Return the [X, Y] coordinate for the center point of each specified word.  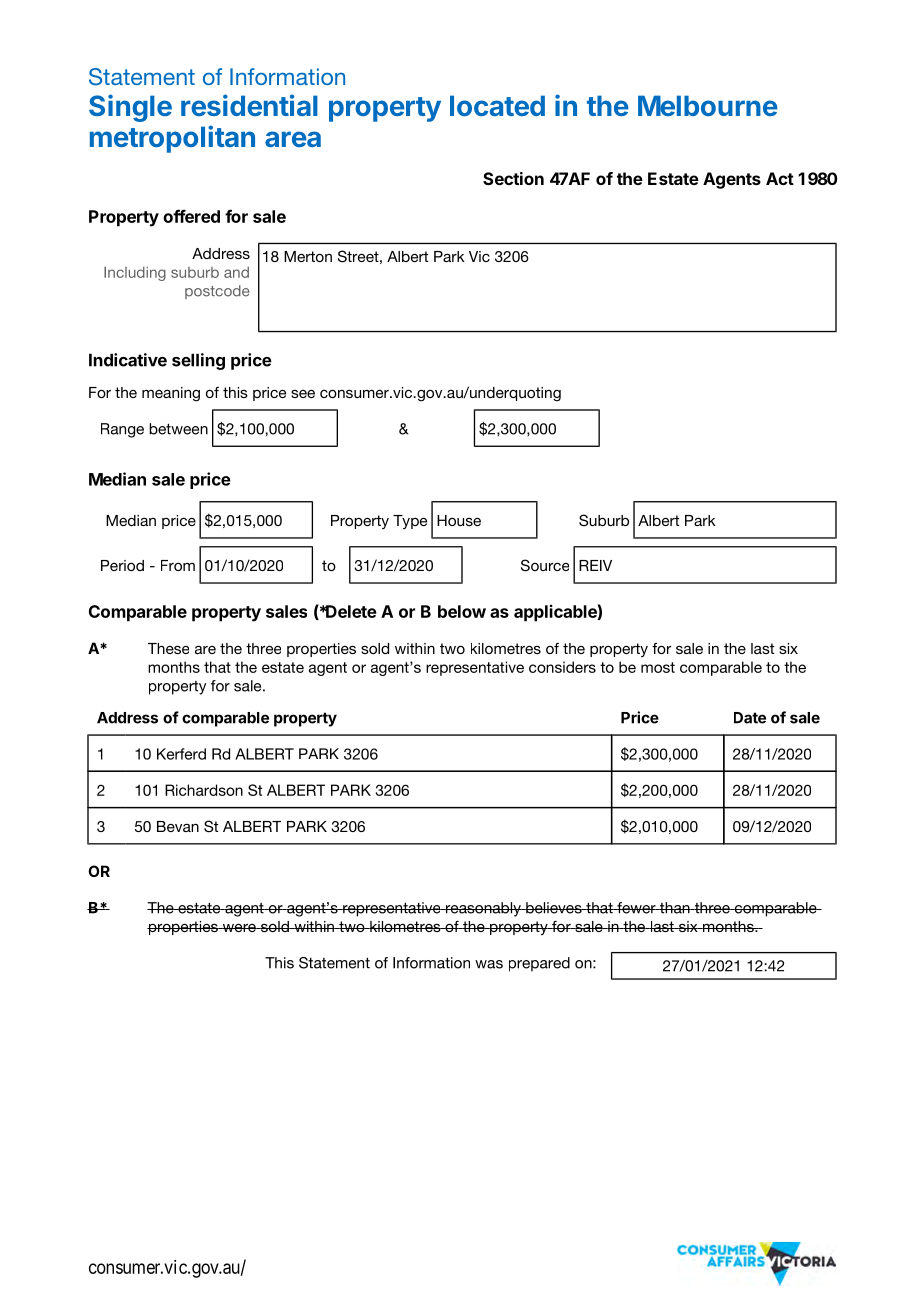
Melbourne [708, 105]
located [497, 105]
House [459, 520]
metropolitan [172, 139]
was [489, 964]
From [178, 565]
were [239, 928]
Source [545, 565]
